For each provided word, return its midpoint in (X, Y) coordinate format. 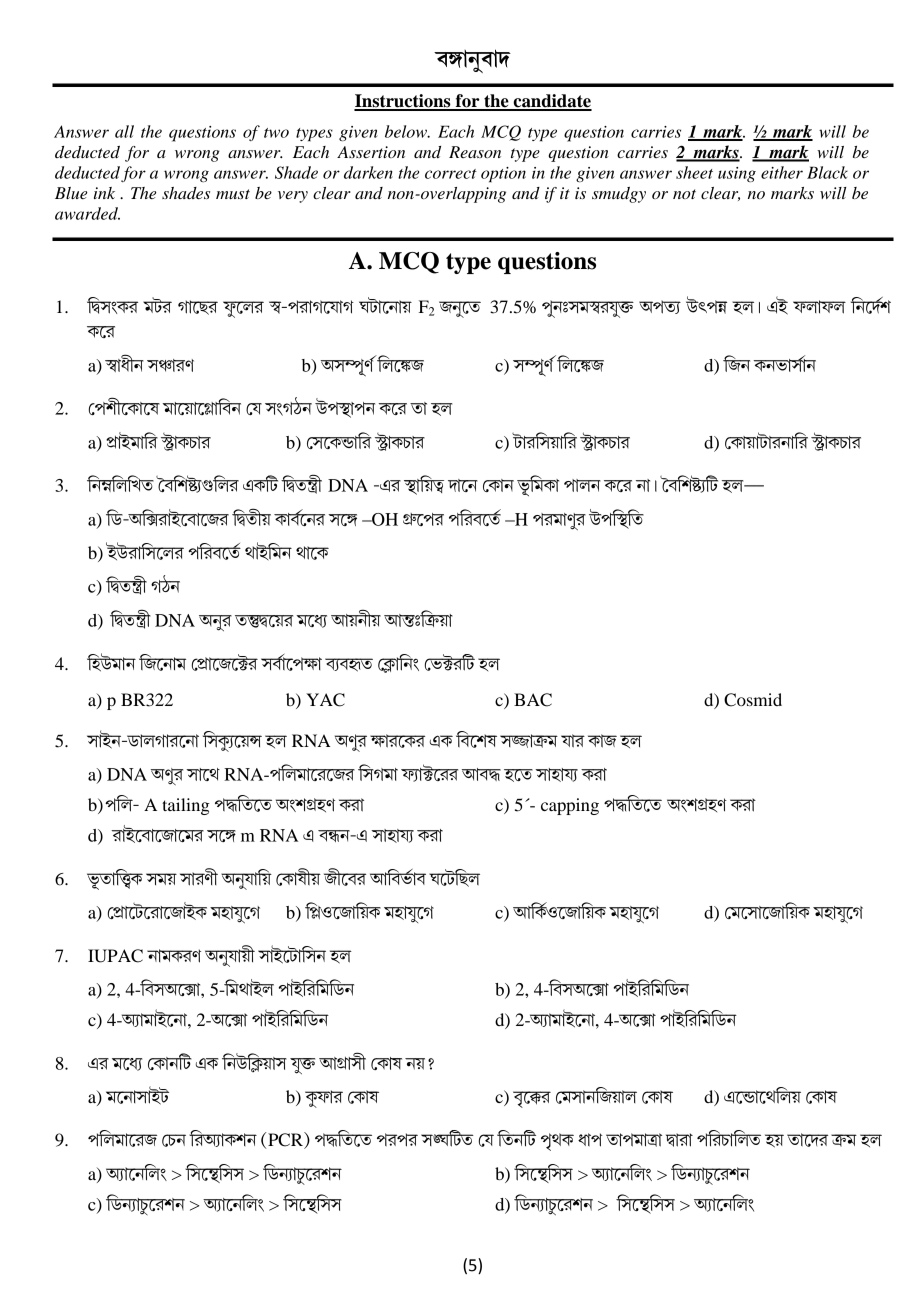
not (684, 194)
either (782, 172)
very (293, 197)
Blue (71, 193)
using (737, 174)
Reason (475, 152)
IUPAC (115, 956)
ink (104, 193)
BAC (533, 700)
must (233, 194)
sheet (694, 172)
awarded (87, 213)
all (124, 131)
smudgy (619, 195)
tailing (186, 806)
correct (451, 174)
